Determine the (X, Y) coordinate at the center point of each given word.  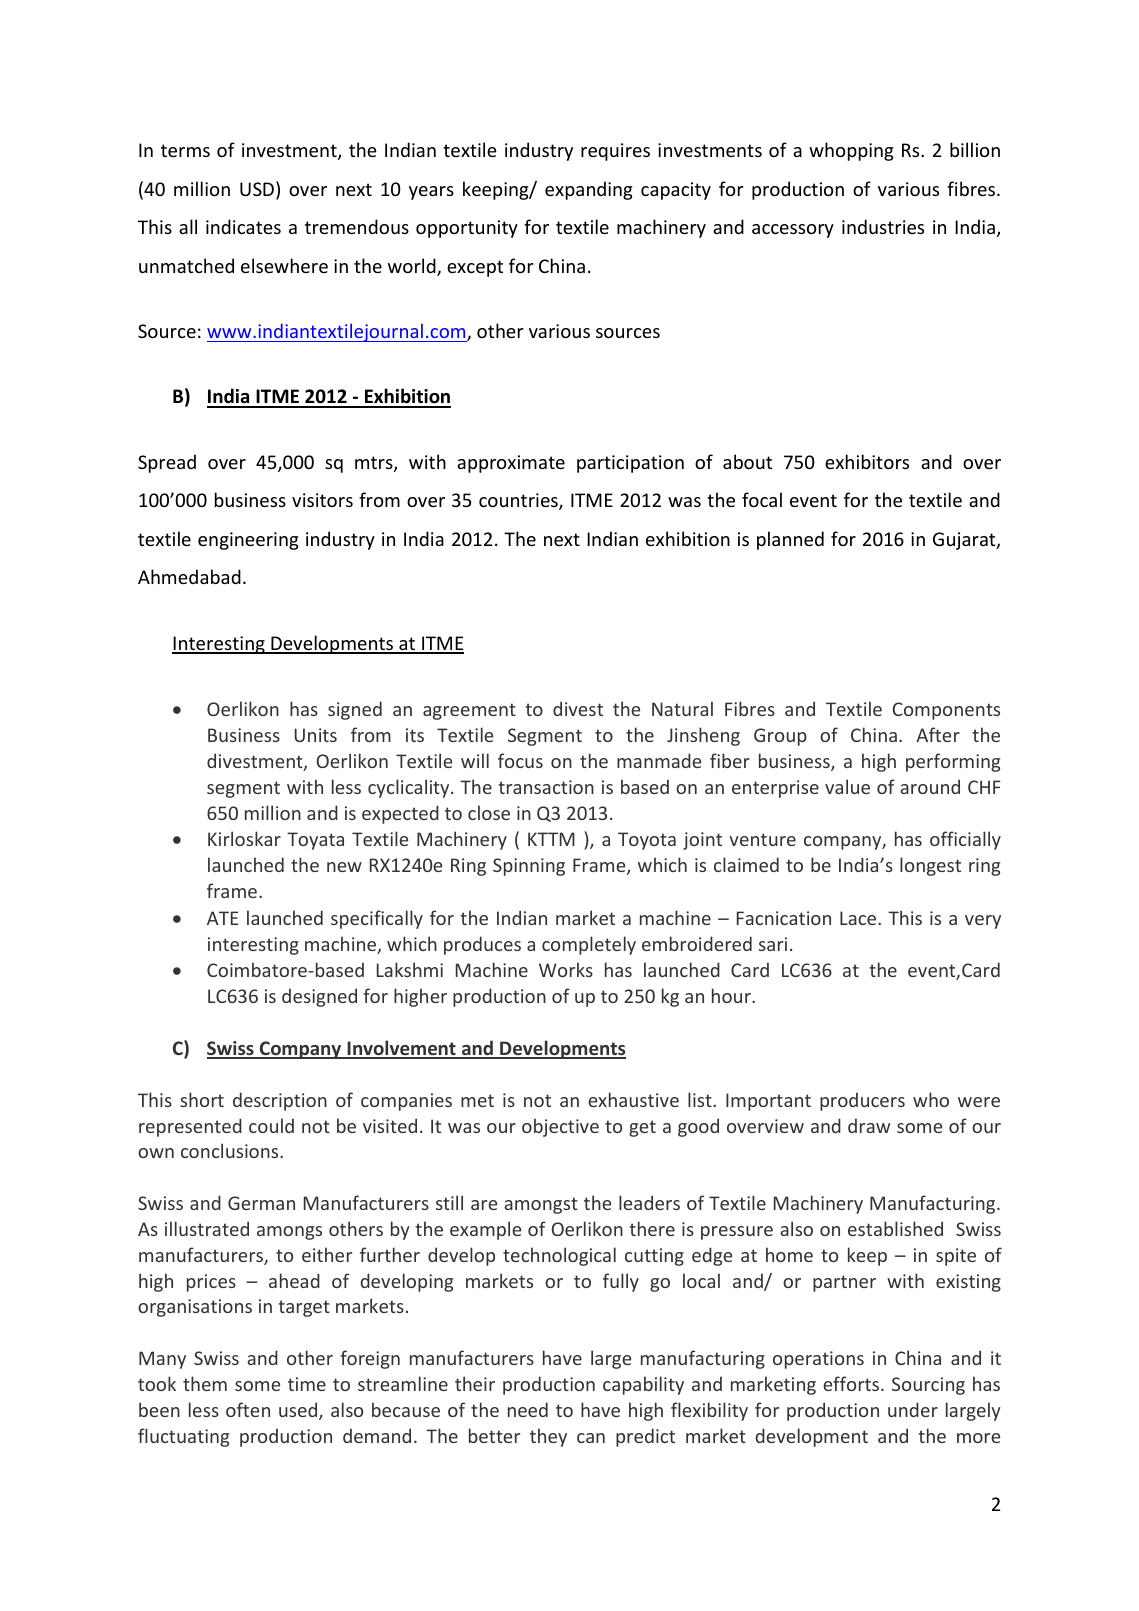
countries (519, 501)
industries (883, 226)
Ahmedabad (189, 576)
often (248, 1409)
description (280, 1101)
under (913, 1409)
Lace (859, 918)
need (528, 1409)
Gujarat (965, 541)
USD (257, 189)
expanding (589, 190)
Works (566, 969)
